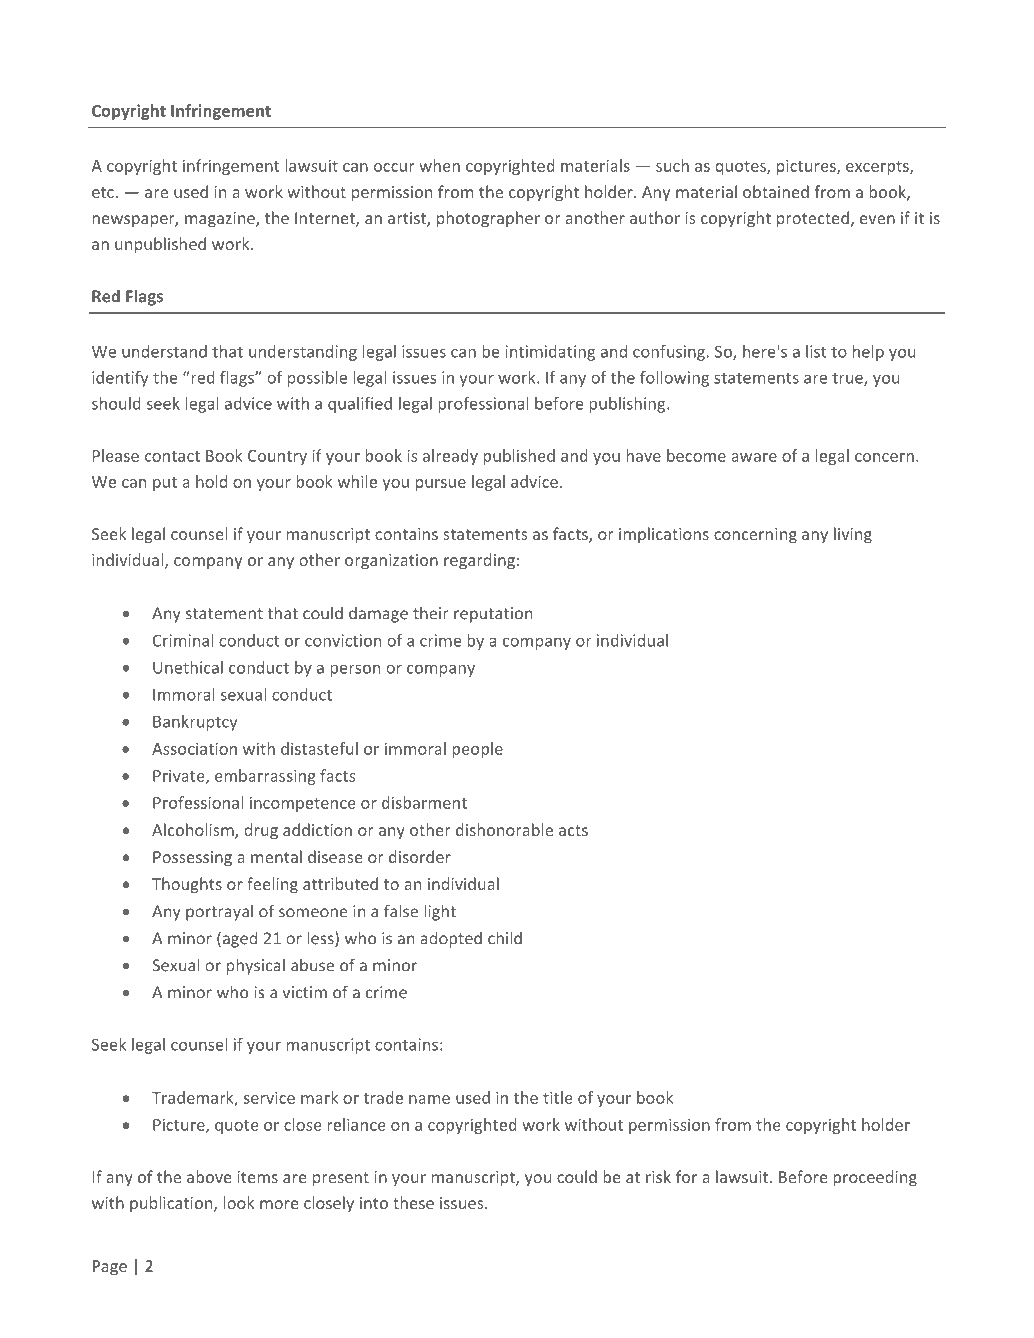 The width and height of the screenshot is (1034, 1338). Describe the element at coordinates (488, 219) in the screenshot. I see `photographer` at that location.
